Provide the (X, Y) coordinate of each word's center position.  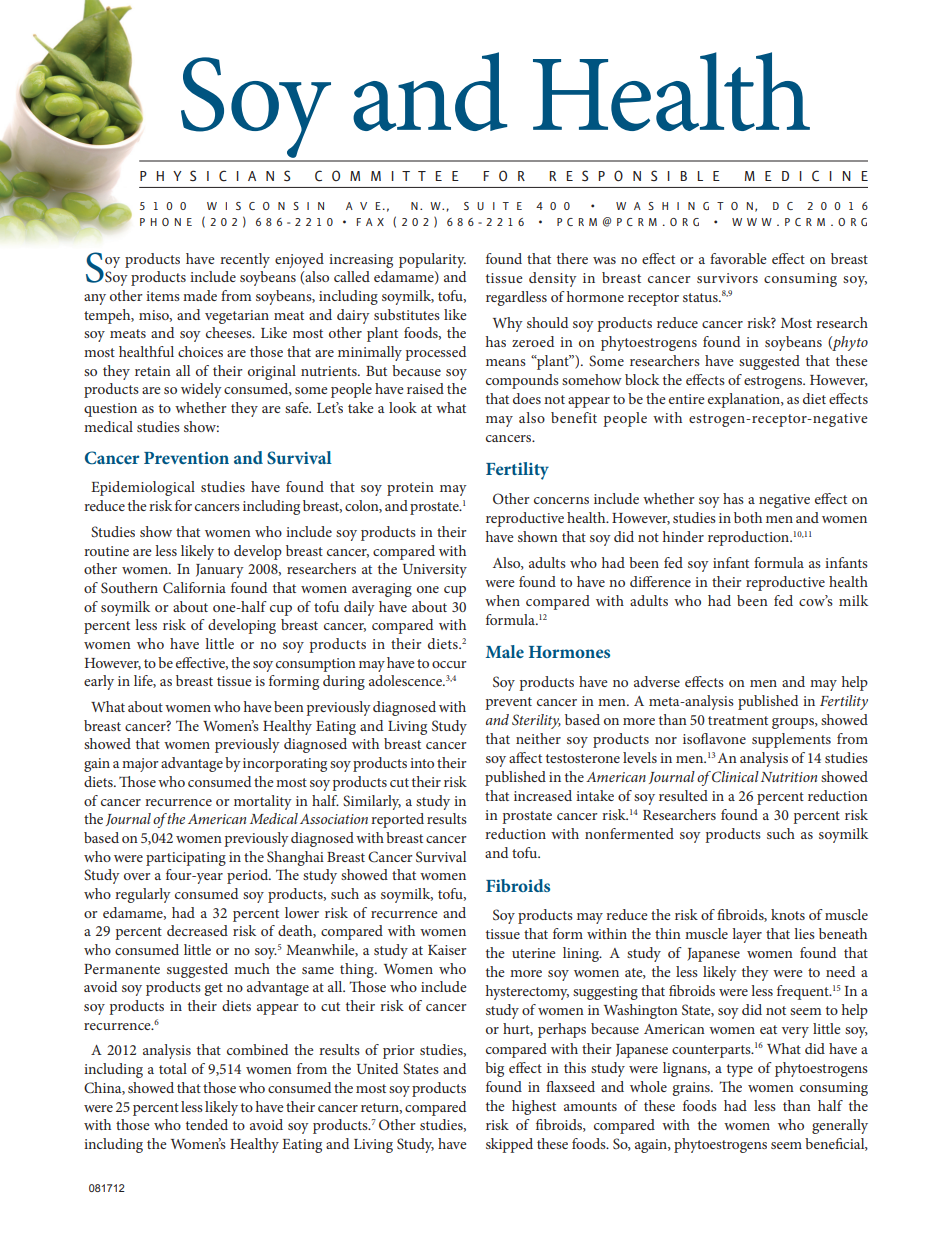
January (220, 571)
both (748, 517)
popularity (432, 260)
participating (186, 859)
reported (397, 820)
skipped (509, 1145)
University (435, 571)
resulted (683, 795)
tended (207, 1124)
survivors (727, 278)
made (200, 295)
